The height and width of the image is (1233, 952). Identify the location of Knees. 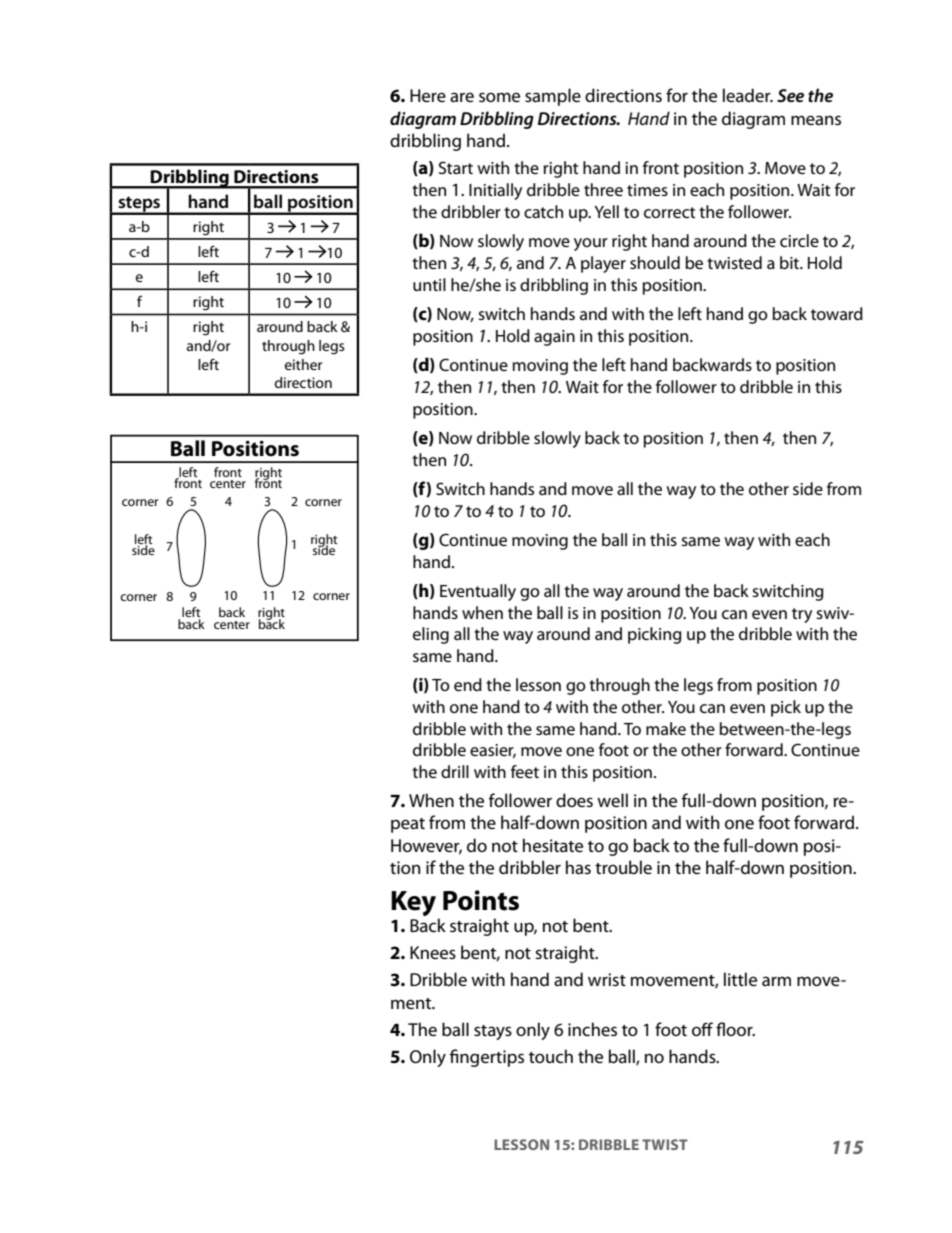
(433, 952).
